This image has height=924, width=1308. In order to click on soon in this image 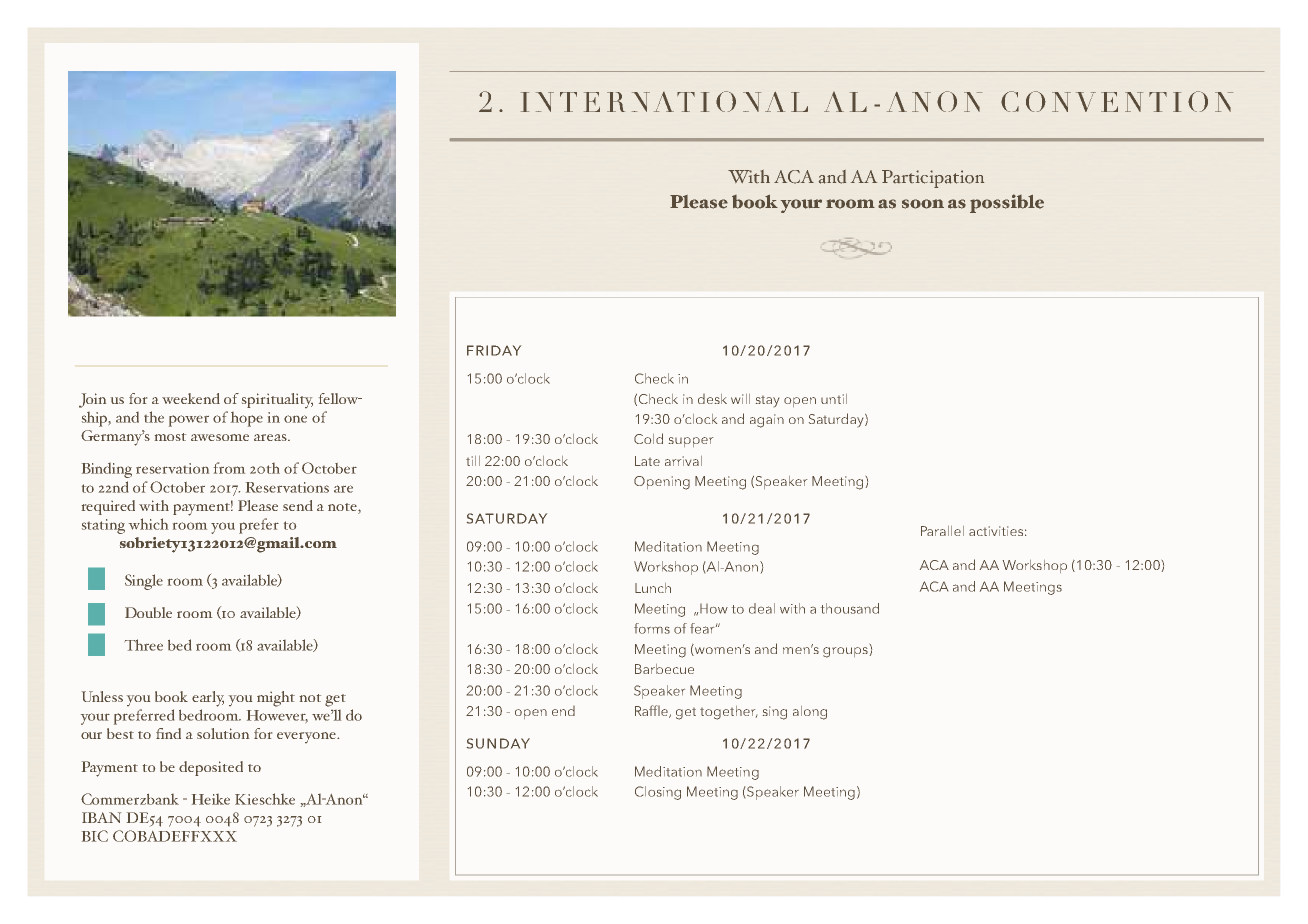, I will do `click(923, 204)`.
